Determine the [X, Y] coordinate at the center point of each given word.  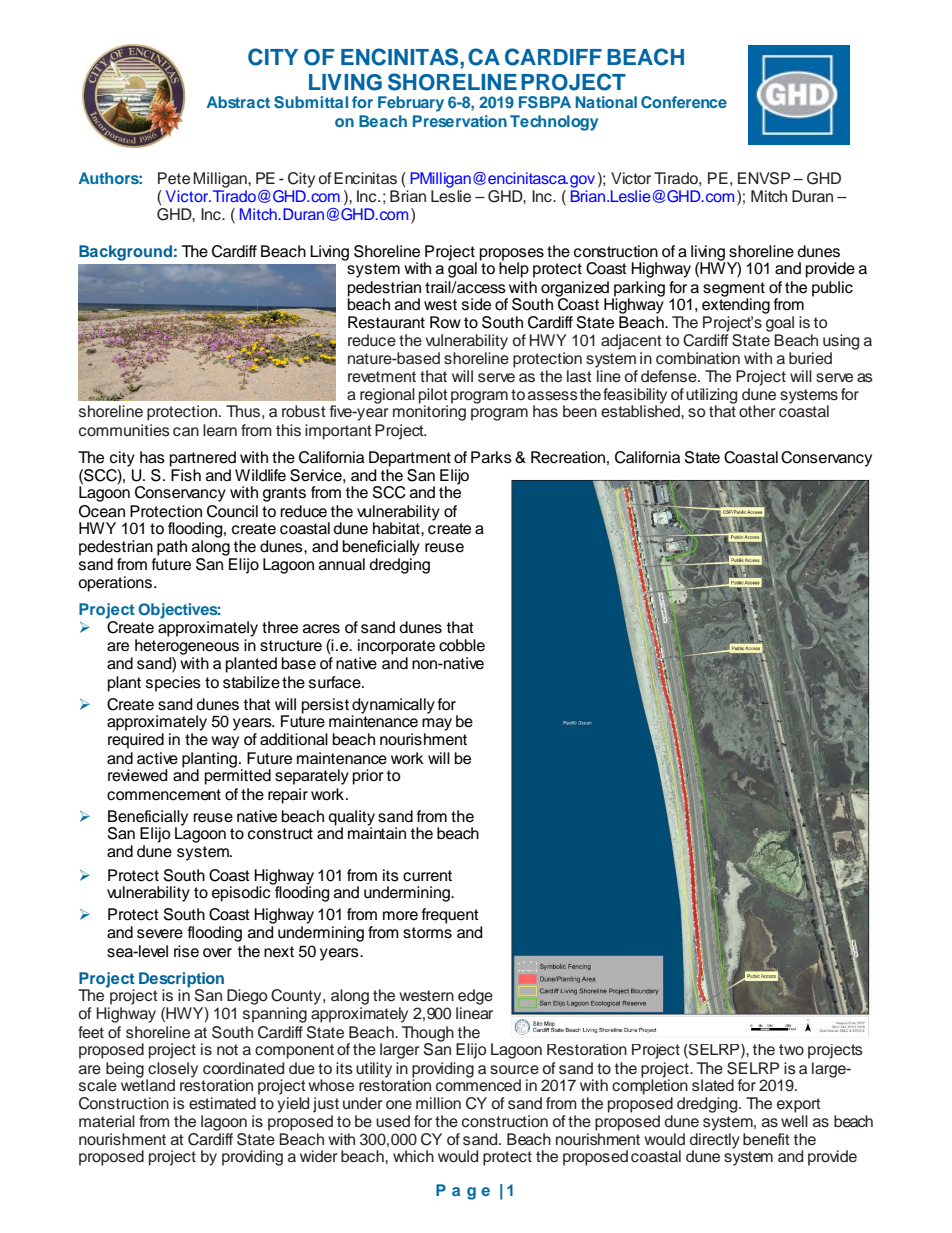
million [438, 1103]
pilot [433, 397]
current [427, 876]
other [757, 411]
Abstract [238, 102]
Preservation [460, 121]
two [791, 1050]
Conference [684, 102]
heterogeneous [187, 647]
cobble [462, 645]
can [186, 431]
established [641, 410]
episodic [242, 893]
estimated [222, 1103]
